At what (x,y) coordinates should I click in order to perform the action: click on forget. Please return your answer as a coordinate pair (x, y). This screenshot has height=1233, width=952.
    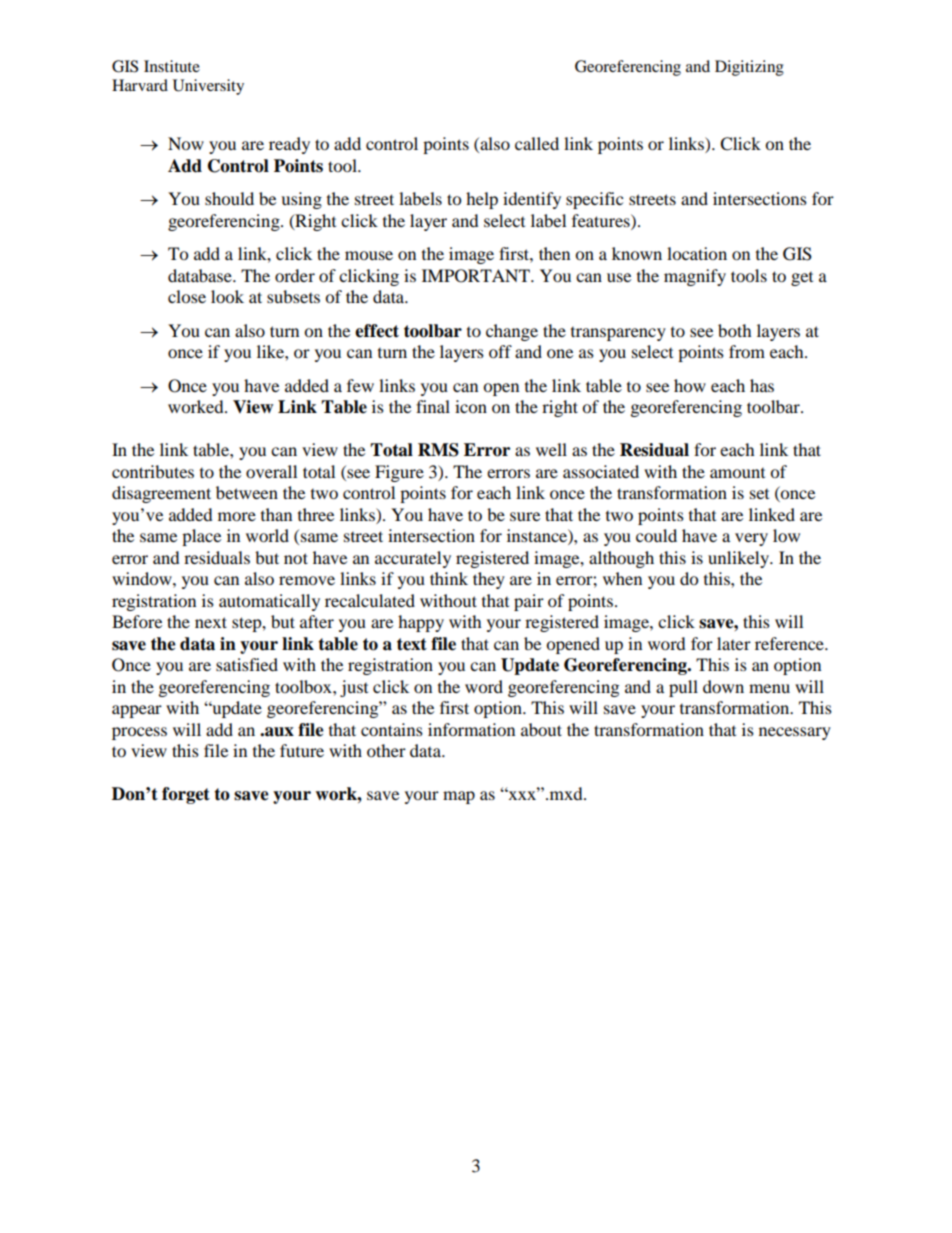
    Looking at the image, I should click on (186, 795).
